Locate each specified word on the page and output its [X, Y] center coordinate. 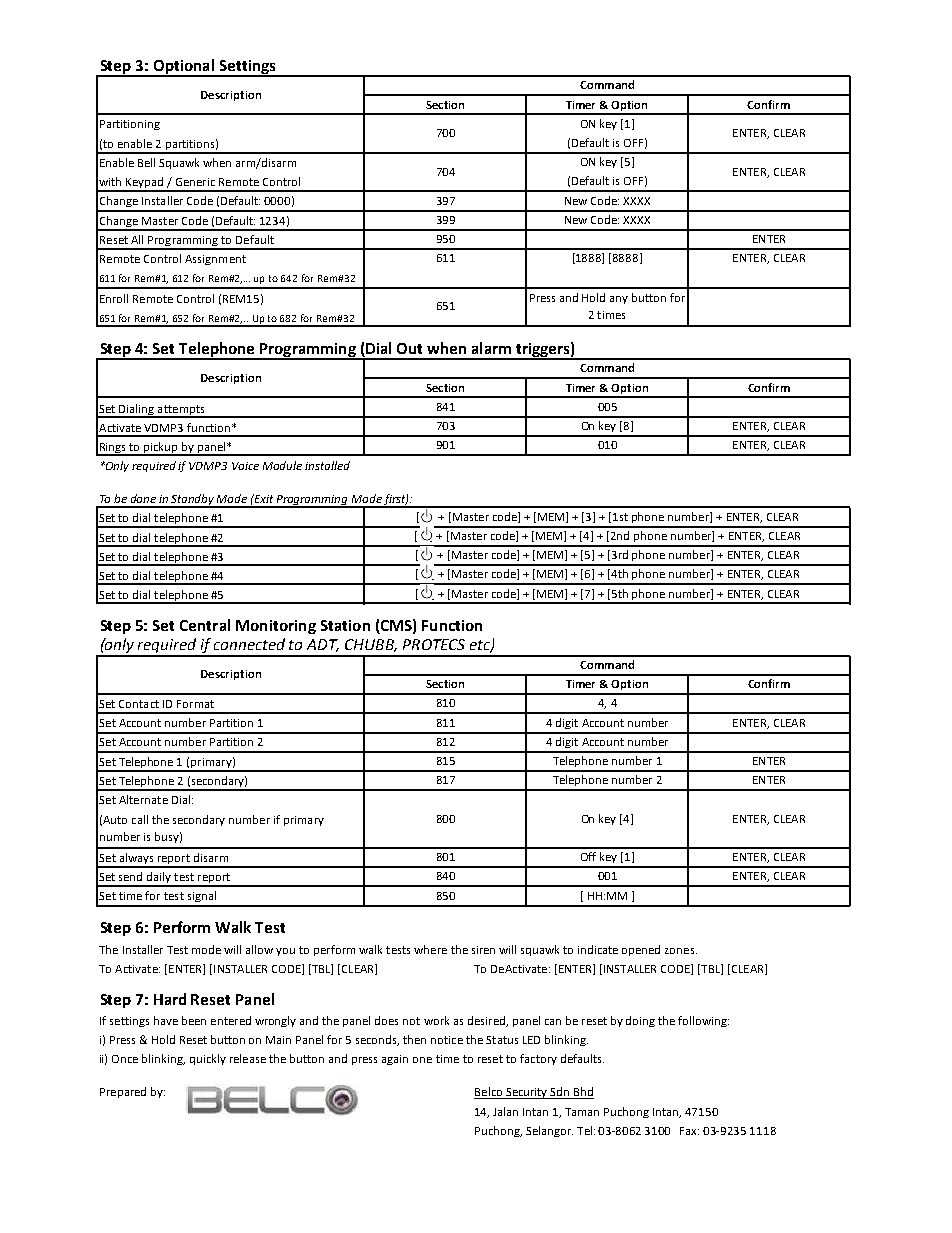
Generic [195, 182]
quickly [208, 1059]
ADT [323, 645]
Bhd [583, 1093]
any [619, 300]
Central [205, 625]
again [395, 1060]
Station [345, 625]
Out [409, 348]
